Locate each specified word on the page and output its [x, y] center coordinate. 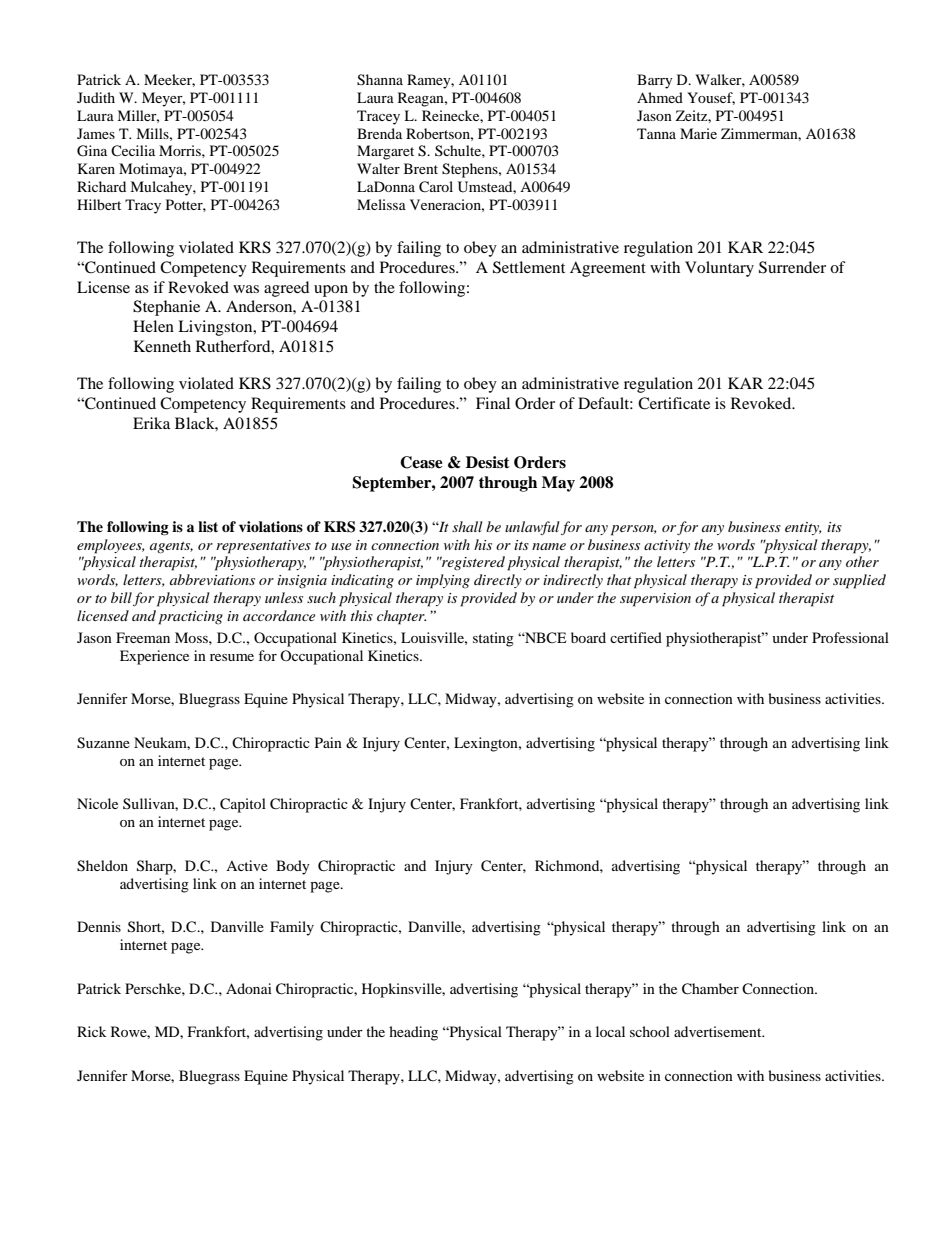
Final [493, 403]
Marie [698, 133]
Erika [151, 423]
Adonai [249, 988]
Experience [154, 657]
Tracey [378, 117]
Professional [850, 637]
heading [413, 1033]
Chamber [710, 989]
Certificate [674, 403]
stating [493, 639]
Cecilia [133, 151]
